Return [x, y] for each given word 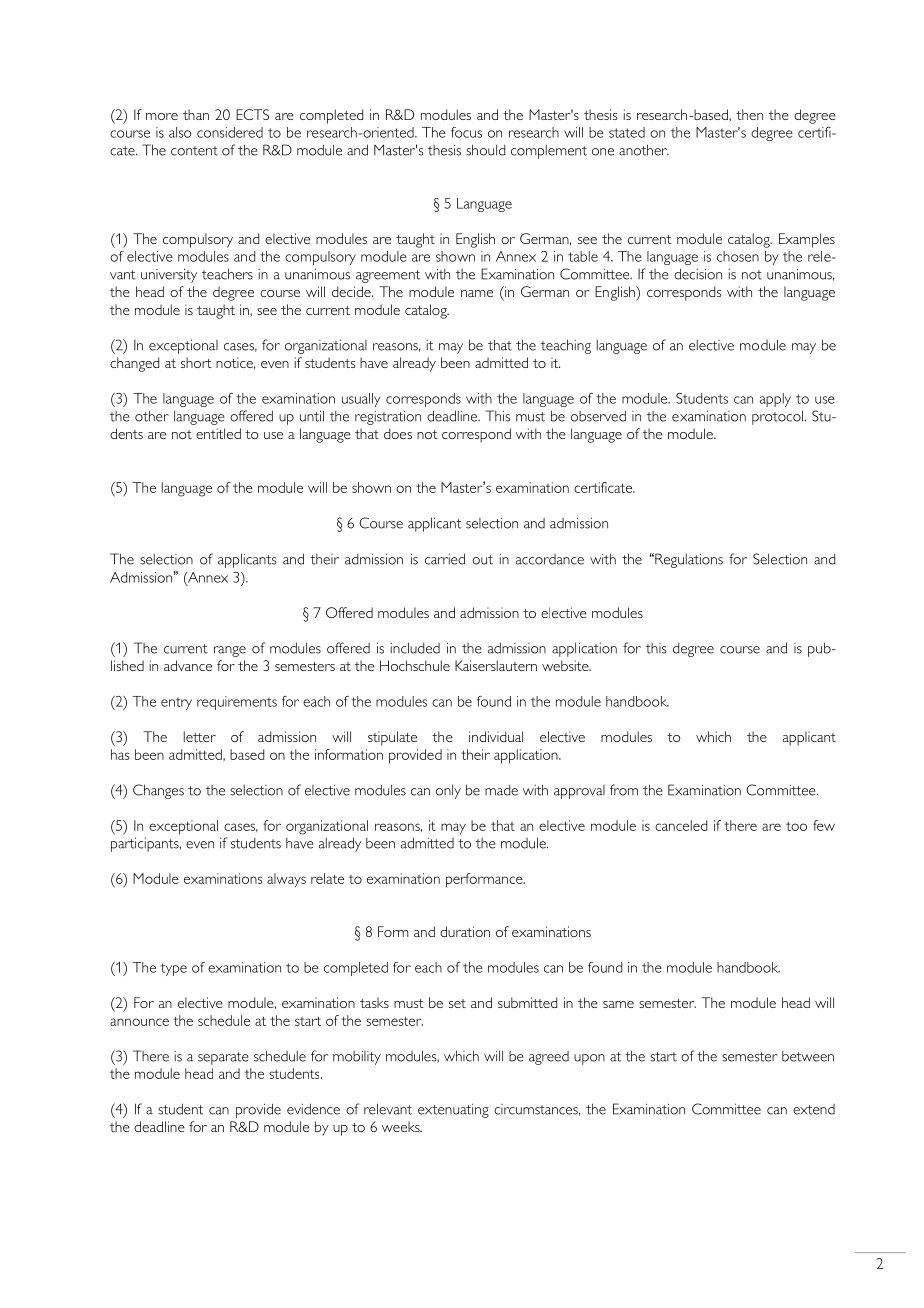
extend [814, 1109]
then [749, 114]
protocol [777, 417]
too [796, 826]
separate [223, 1058]
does [398, 433]
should [485, 150]
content [194, 151]
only [448, 791]
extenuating [453, 1110]
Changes [158, 791]
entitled [218, 433]
